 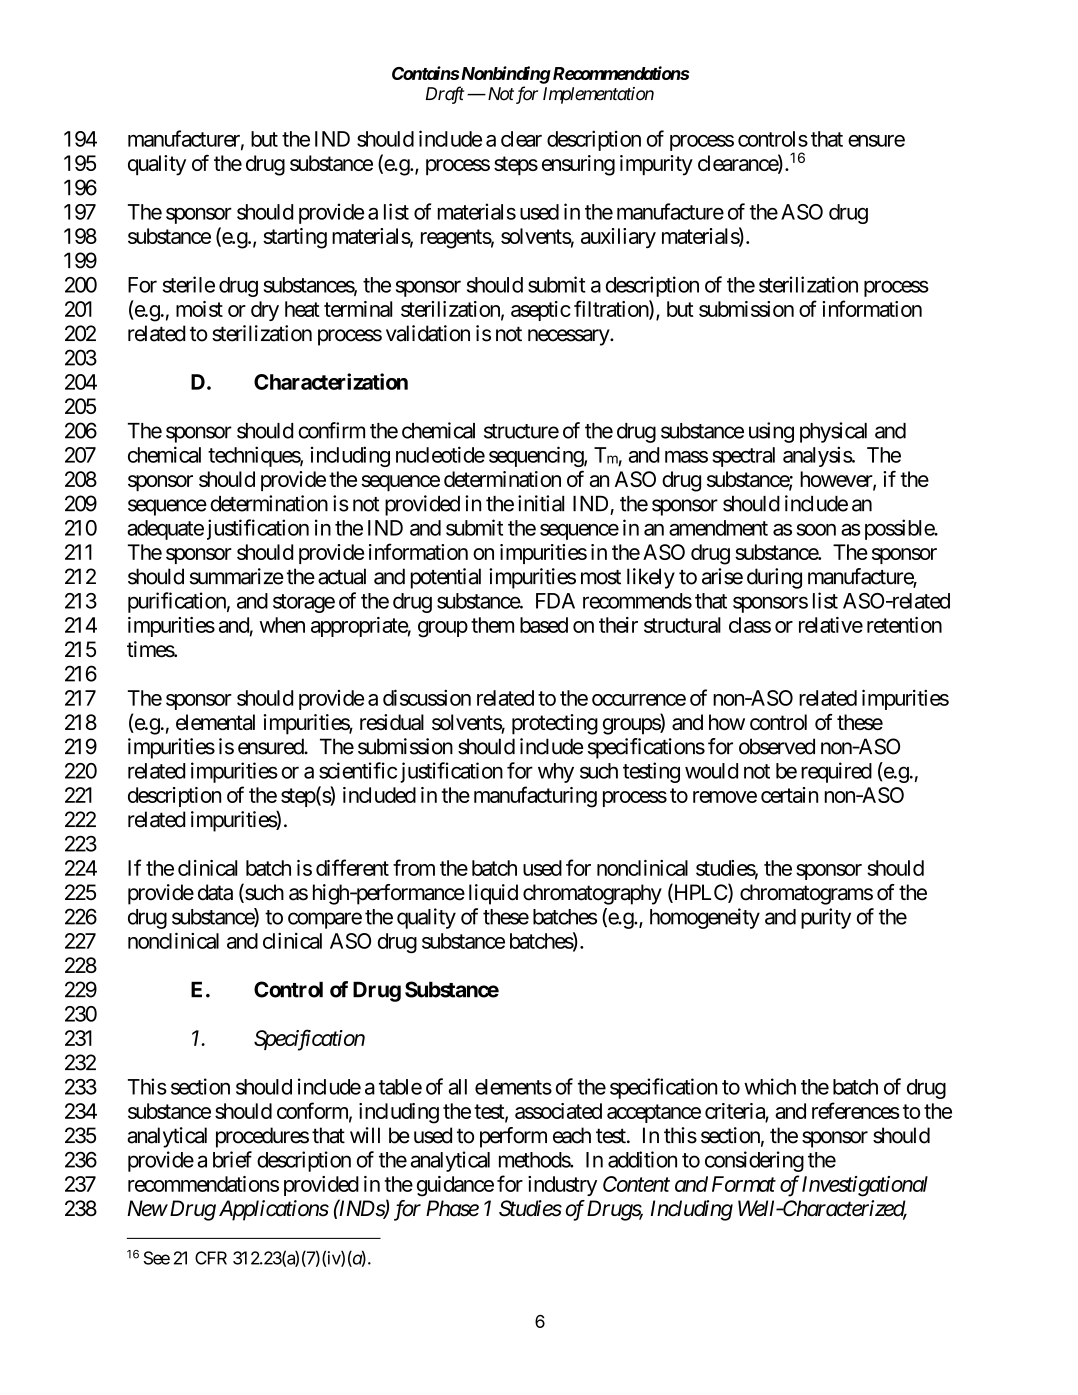 What do you see at coordinates (331, 381) in the screenshot?
I see `Characterization` at bounding box center [331, 381].
